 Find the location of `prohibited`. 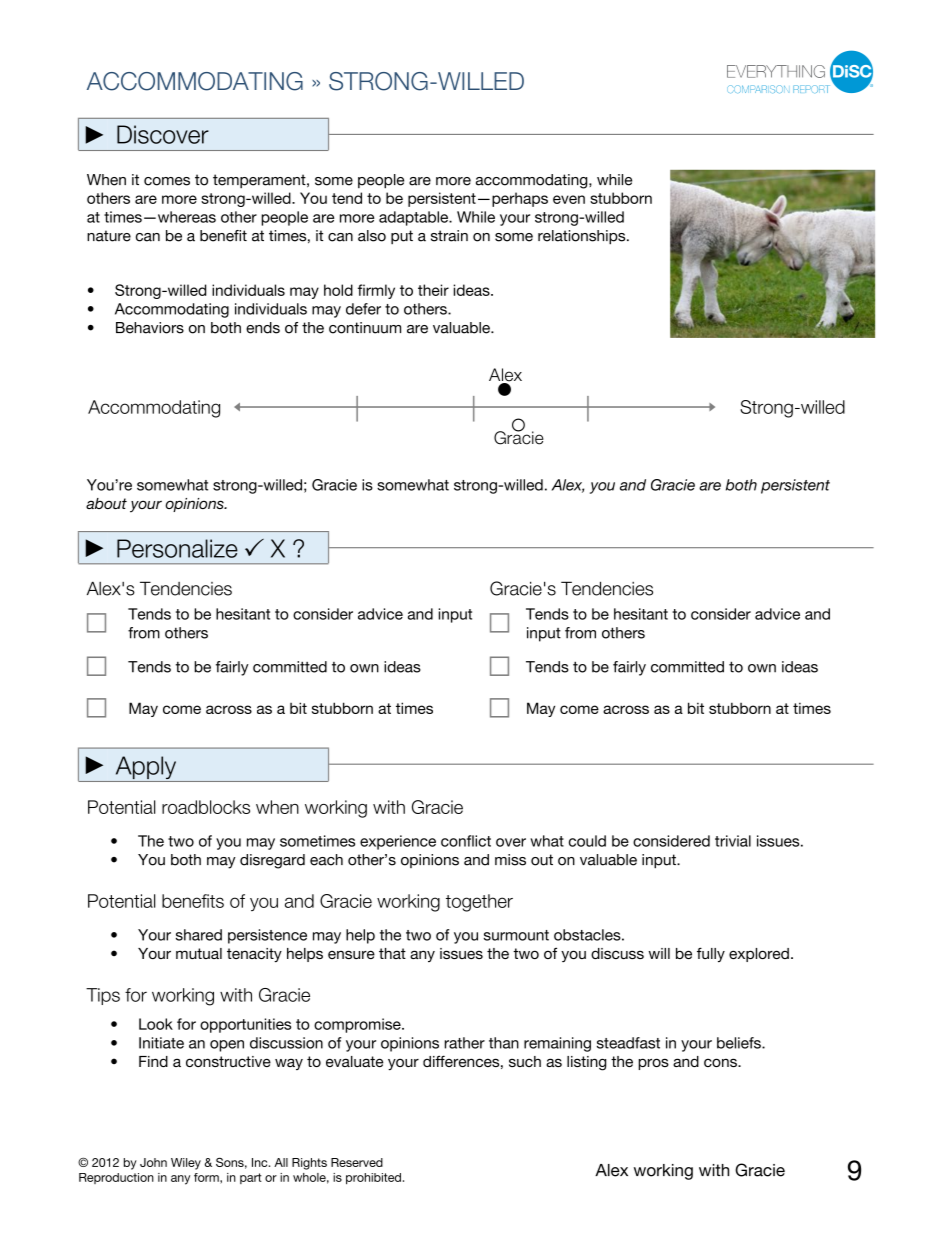

prohibited is located at coordinates (373, 1179).
